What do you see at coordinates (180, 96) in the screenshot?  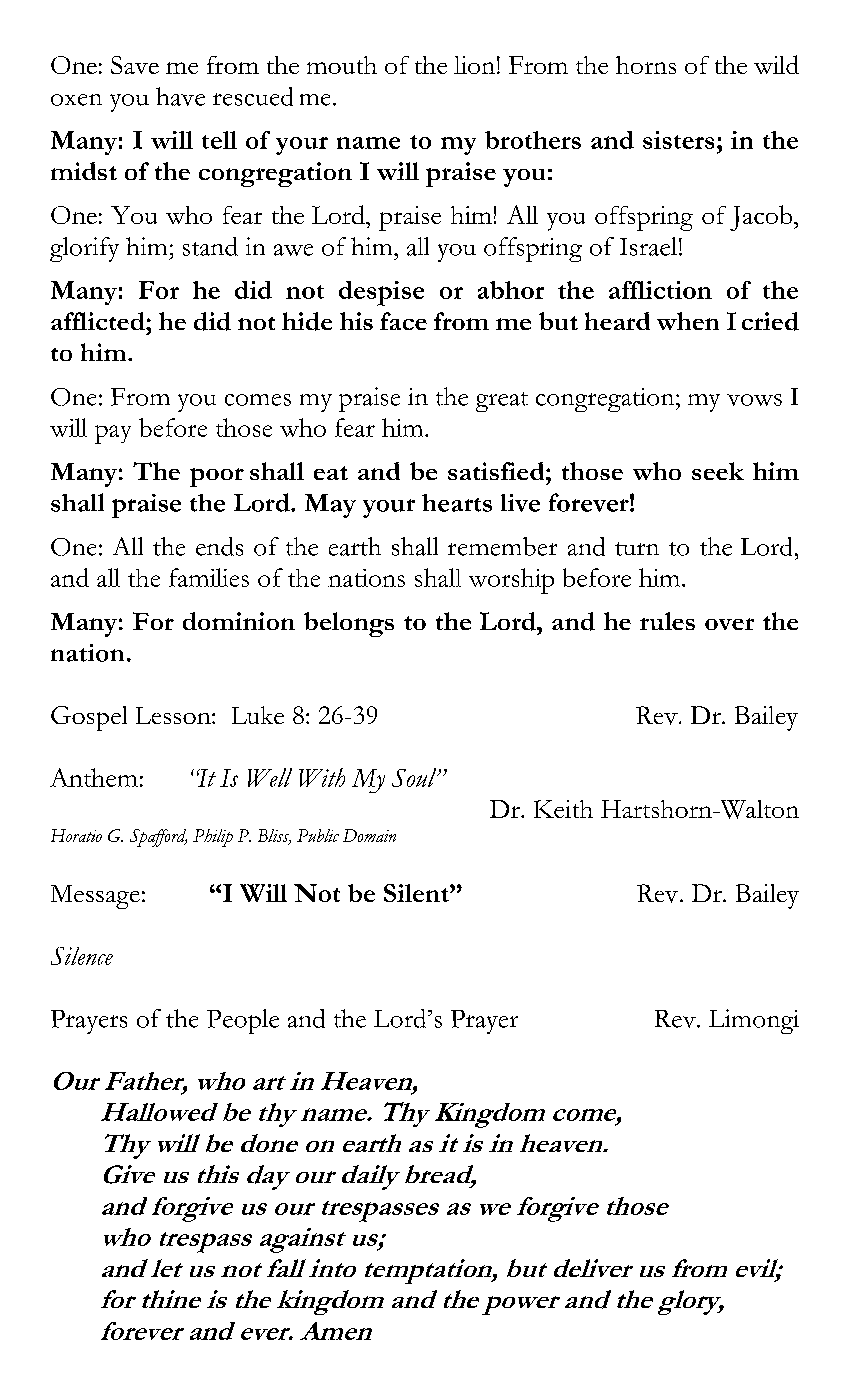 I see `have` at bounding box center [180, 96].
